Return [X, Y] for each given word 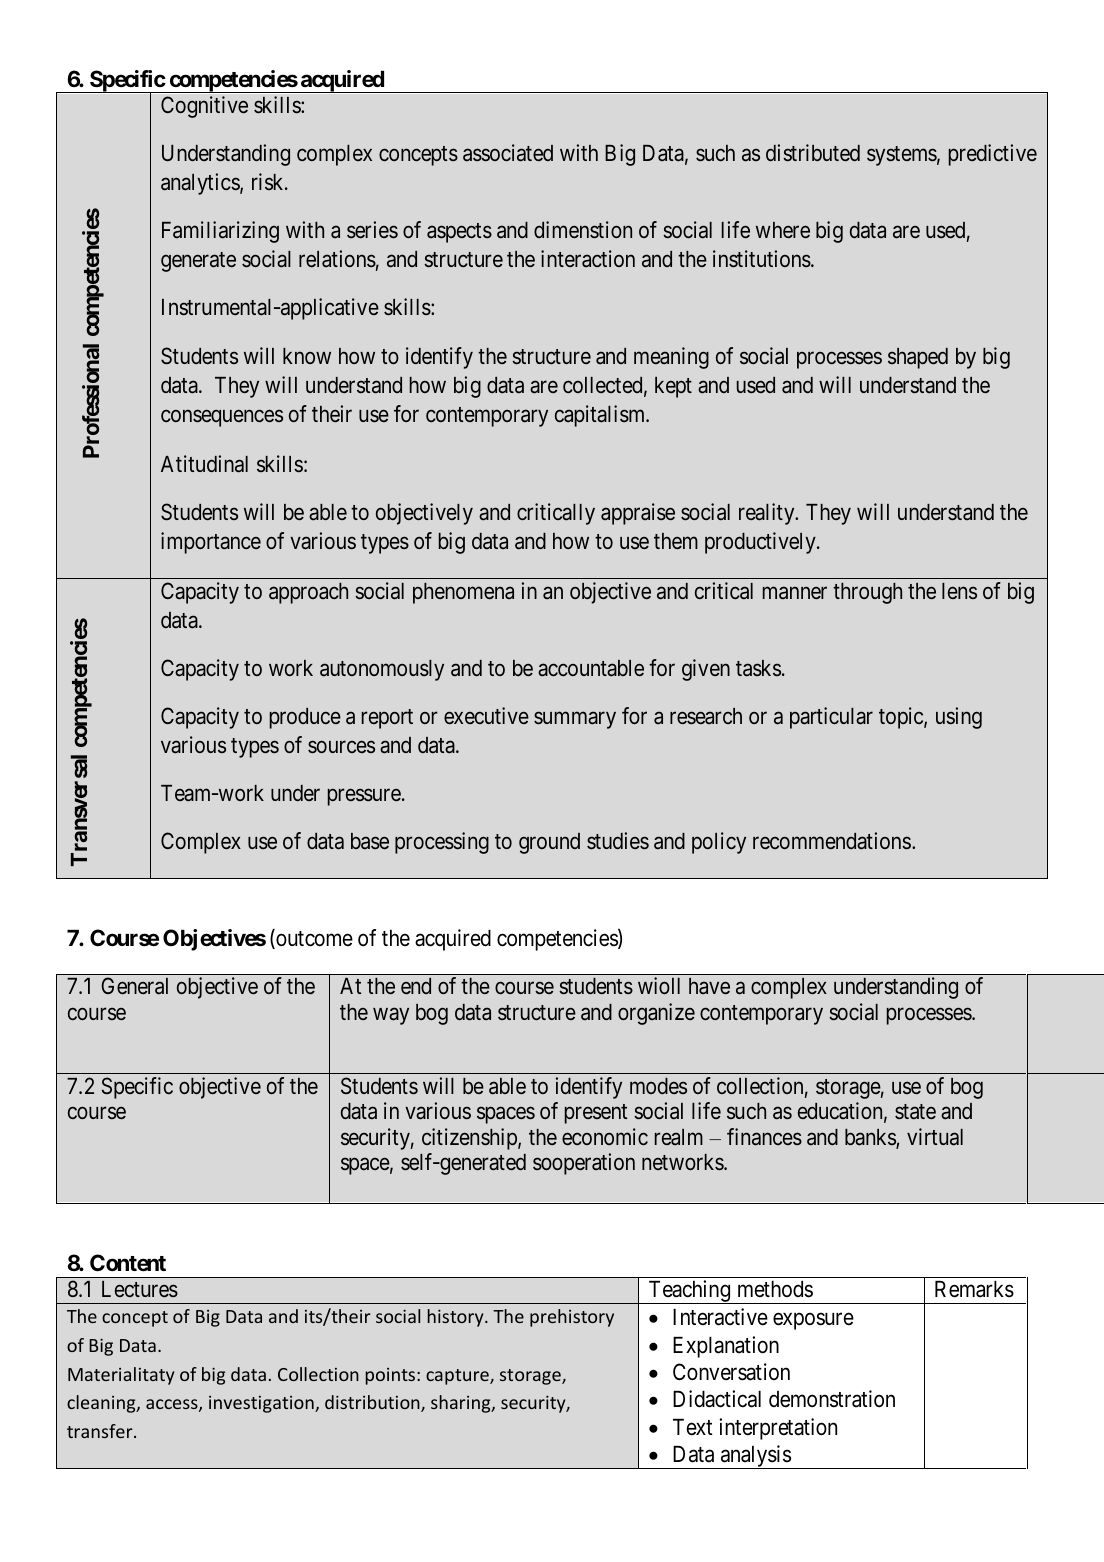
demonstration [832, 1399]
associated [508, 153]
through [867, 593]
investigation [262, 1404]
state [915, 1112]
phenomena [463, 593]
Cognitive [204, 107]
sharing [462, 1404]
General [134, 986]
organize [656, 1014]
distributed [813, 153]
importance [211, 543]
